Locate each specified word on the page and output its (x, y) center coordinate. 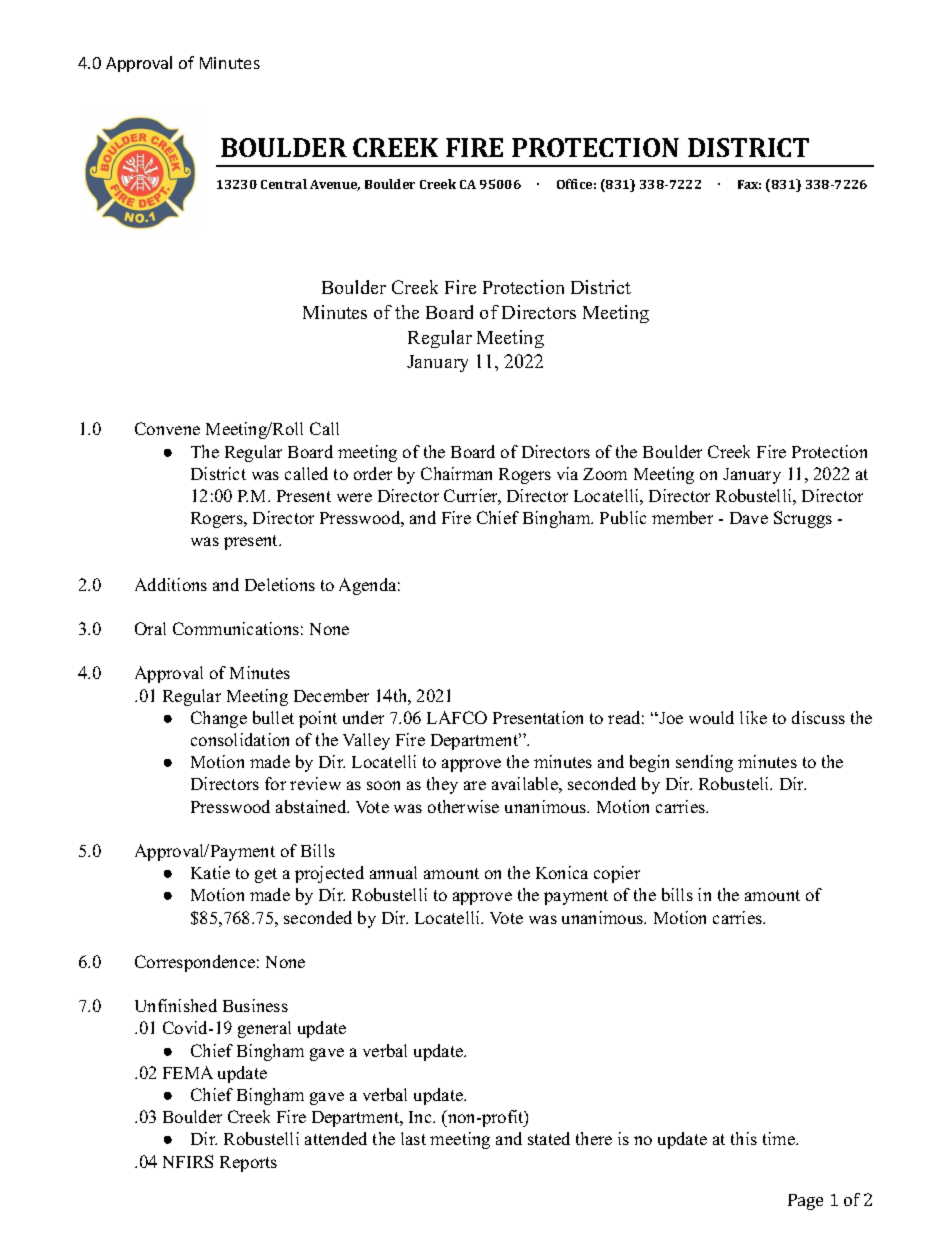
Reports (248, 1164)
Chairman (456, 473)
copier (617, 874)
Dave (749, 518)
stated (549, 1138)
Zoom (605, 474)
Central (284, 184)
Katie (210, 872)
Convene (167, 428)
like (753, 717)
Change (219, 719)
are (475, 785)
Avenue (335, 185)
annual (393, 872)
